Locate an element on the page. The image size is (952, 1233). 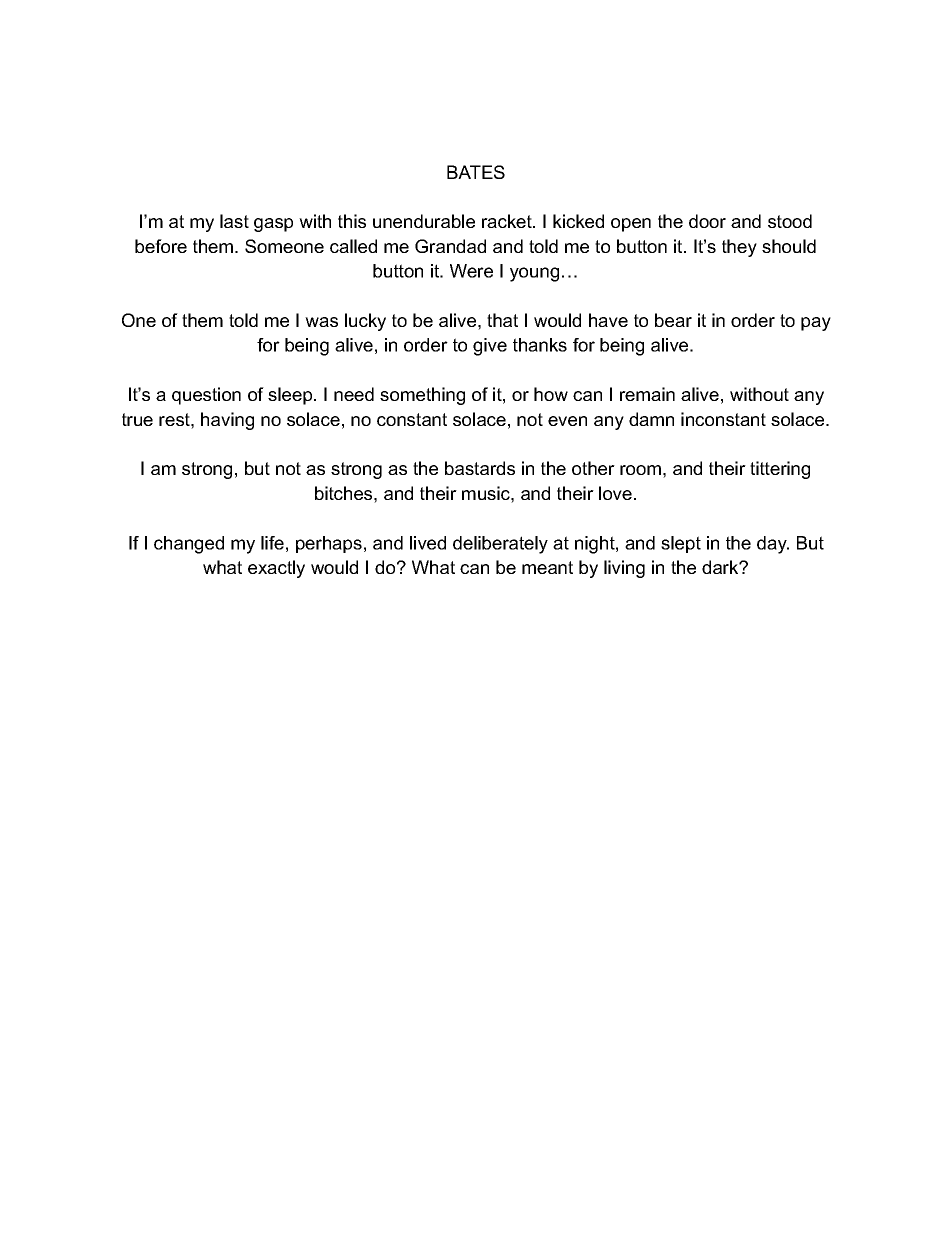
remain is located at coordinates (647, 394).
